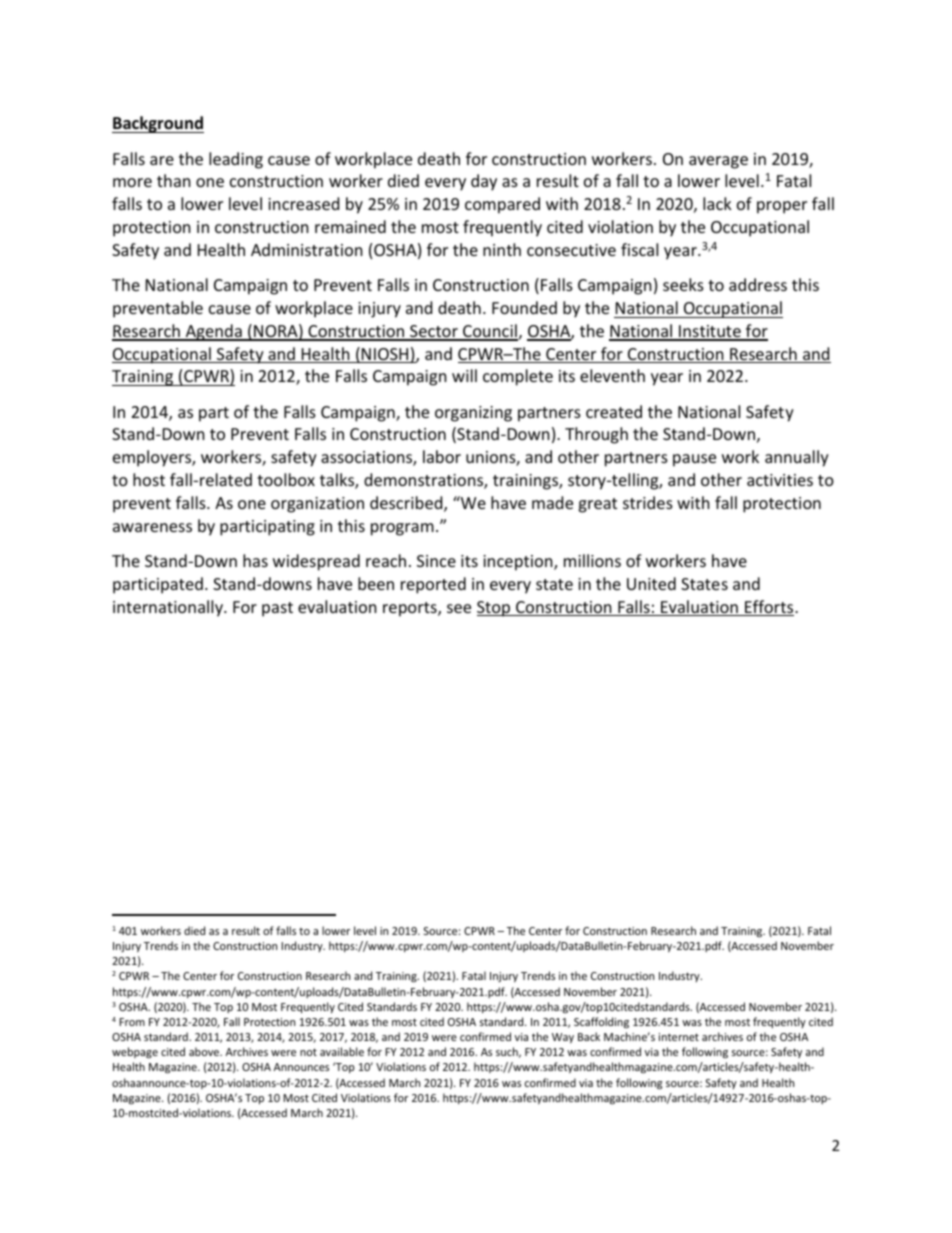 The height and width of the image is (1233, 952). I want to click on day, so click(484, 182).
